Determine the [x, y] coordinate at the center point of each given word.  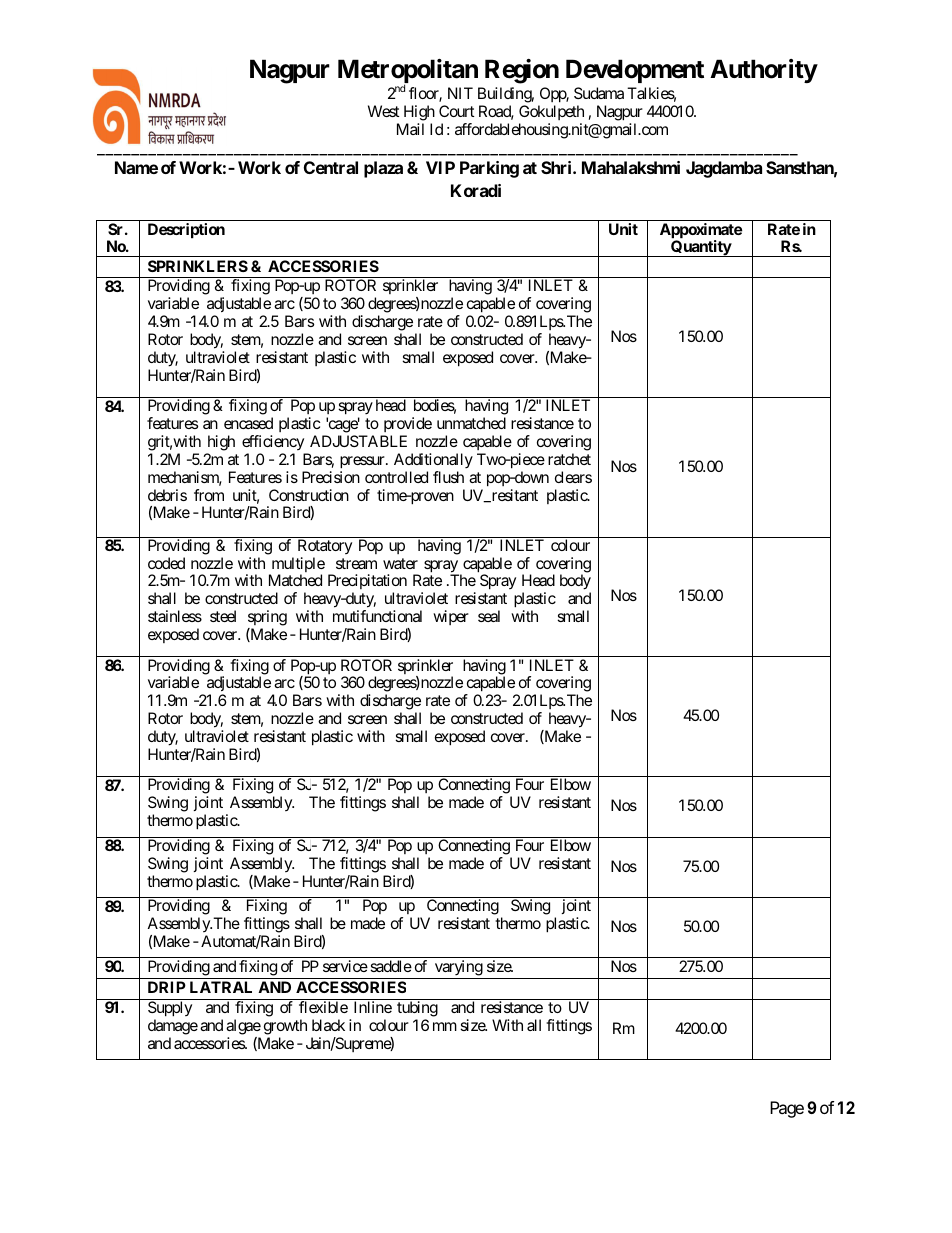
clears [573, 477]
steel [223, 616]
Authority [764, 71]
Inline [373, 1007]
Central [331, 167]
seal [489, 616]
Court [457, 111]
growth [285, 1027]
